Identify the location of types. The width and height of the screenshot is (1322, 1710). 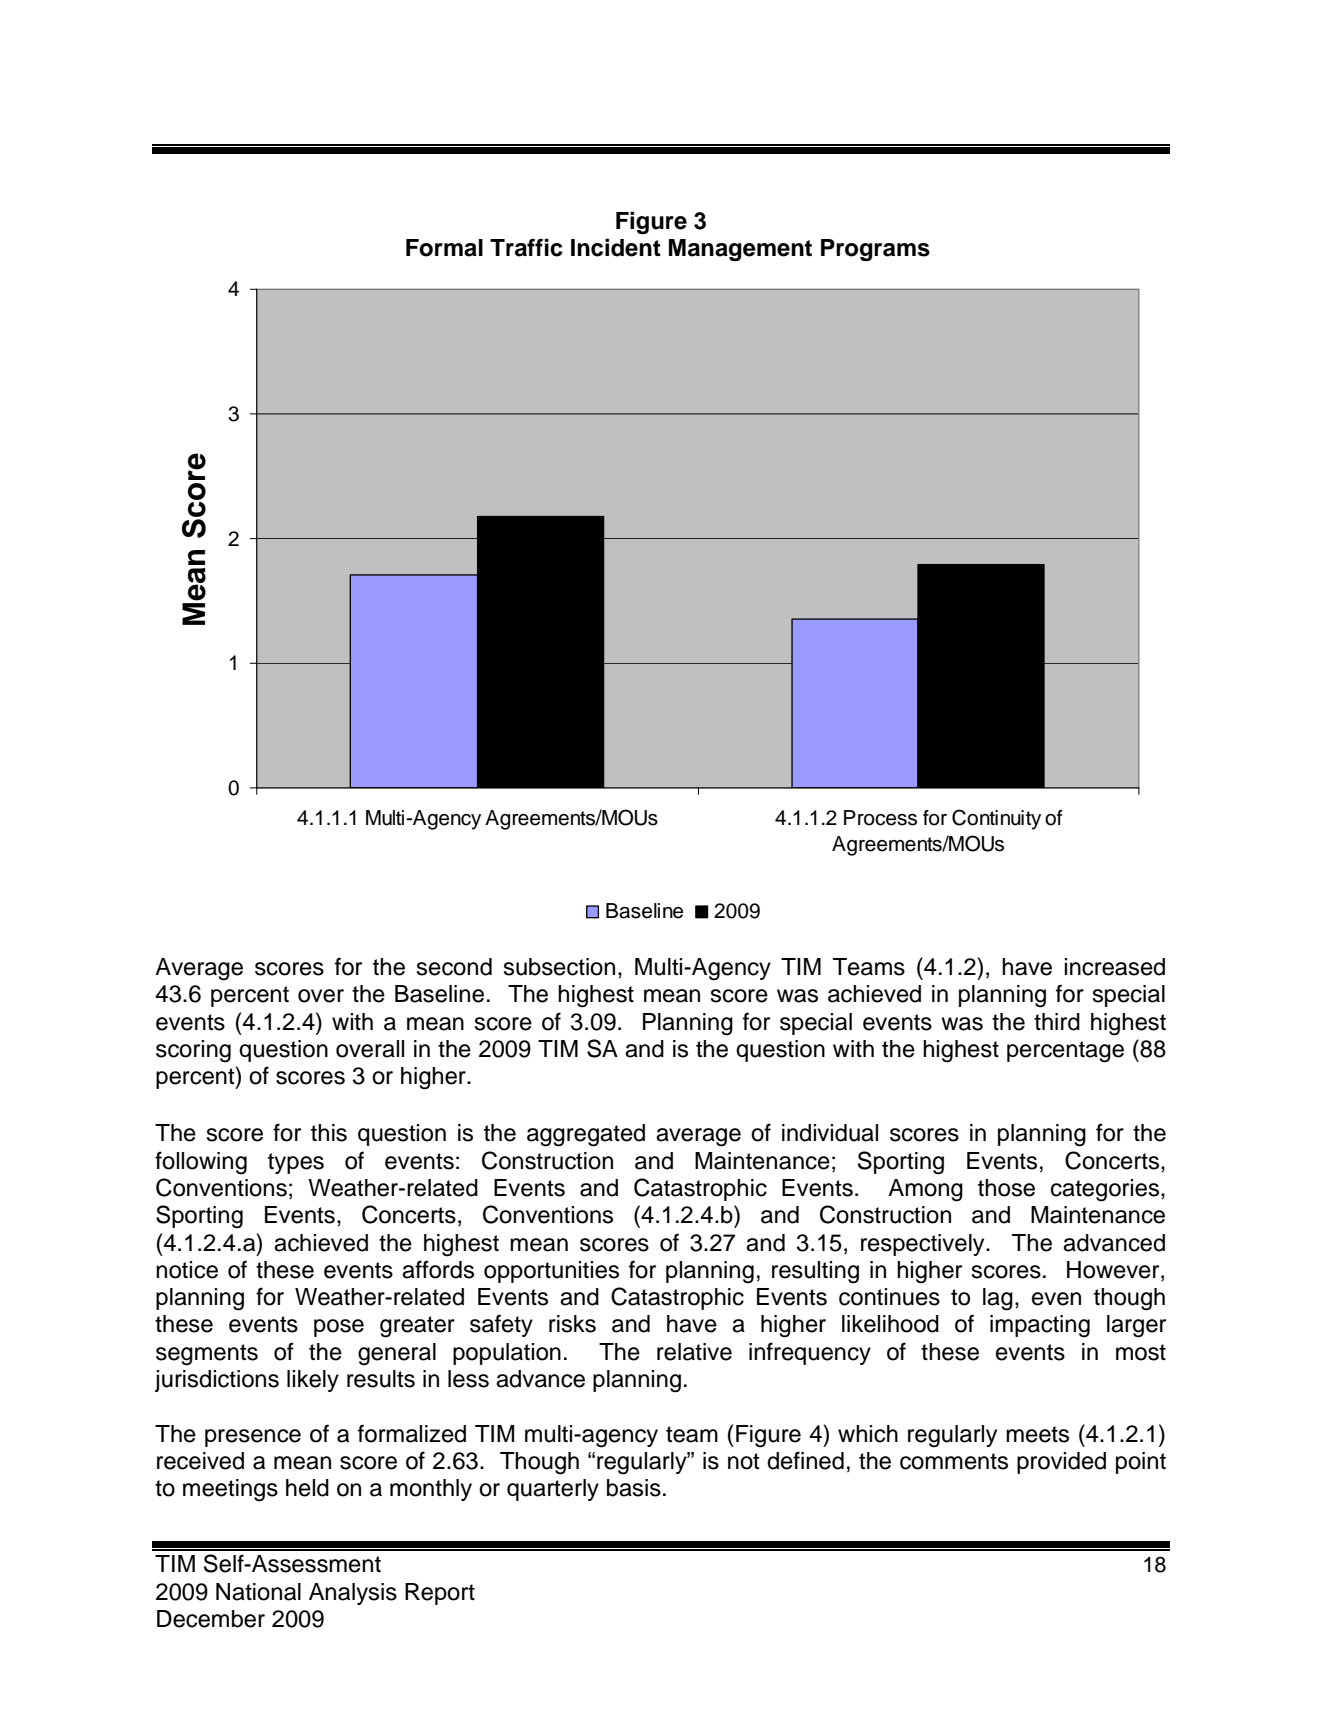
(296, 1163).
